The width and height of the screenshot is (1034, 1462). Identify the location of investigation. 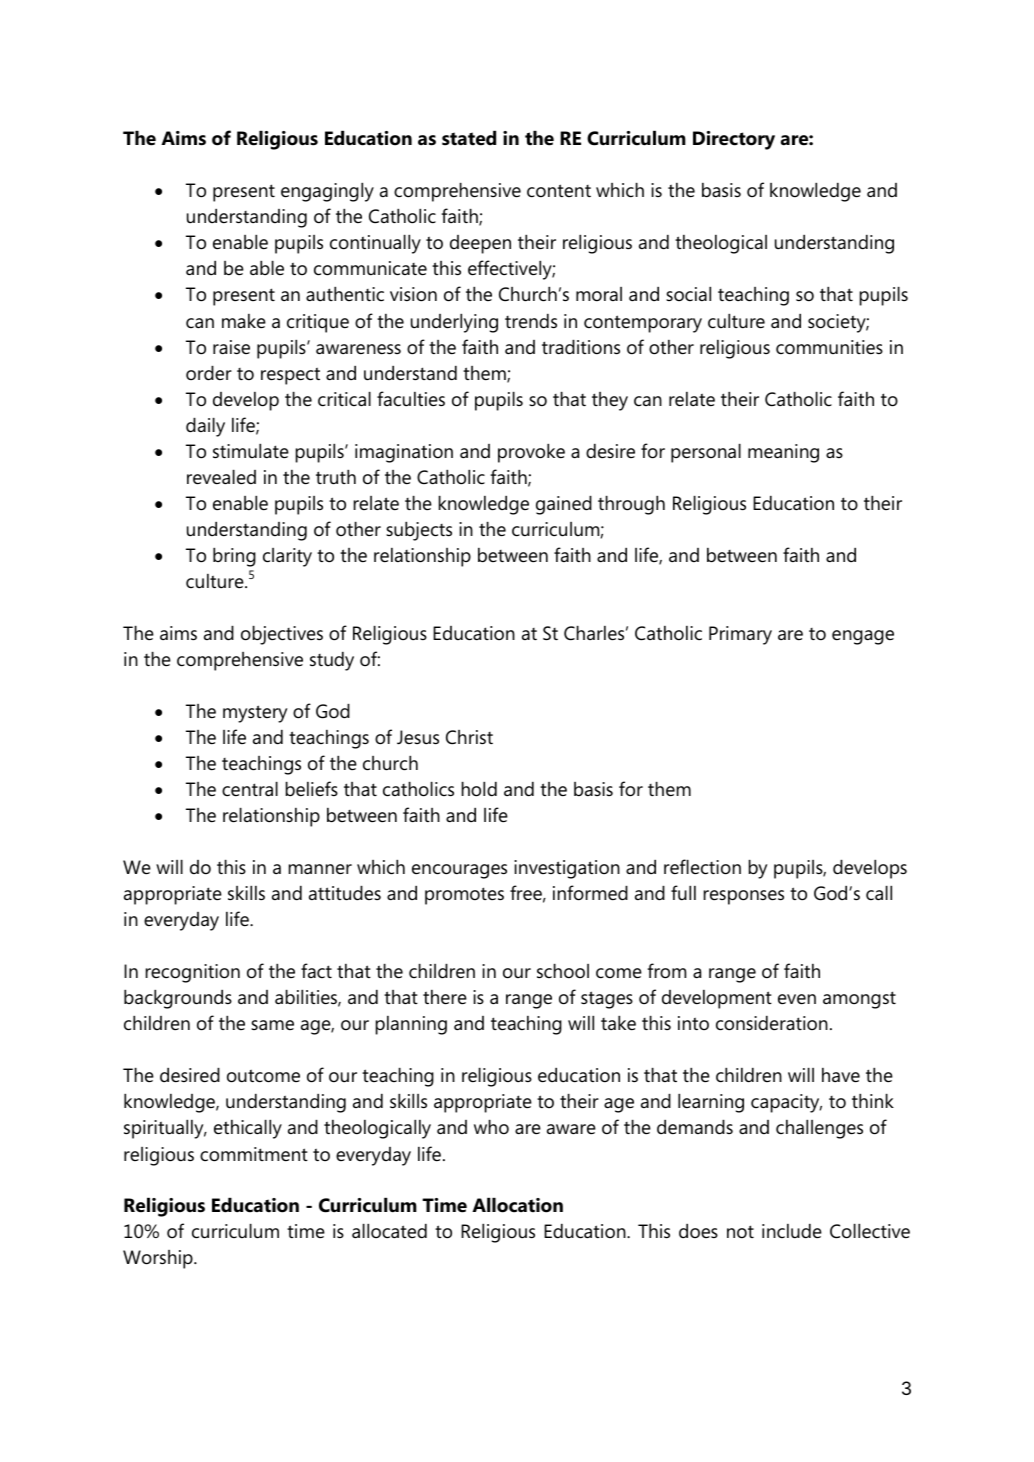
(567, 869).
